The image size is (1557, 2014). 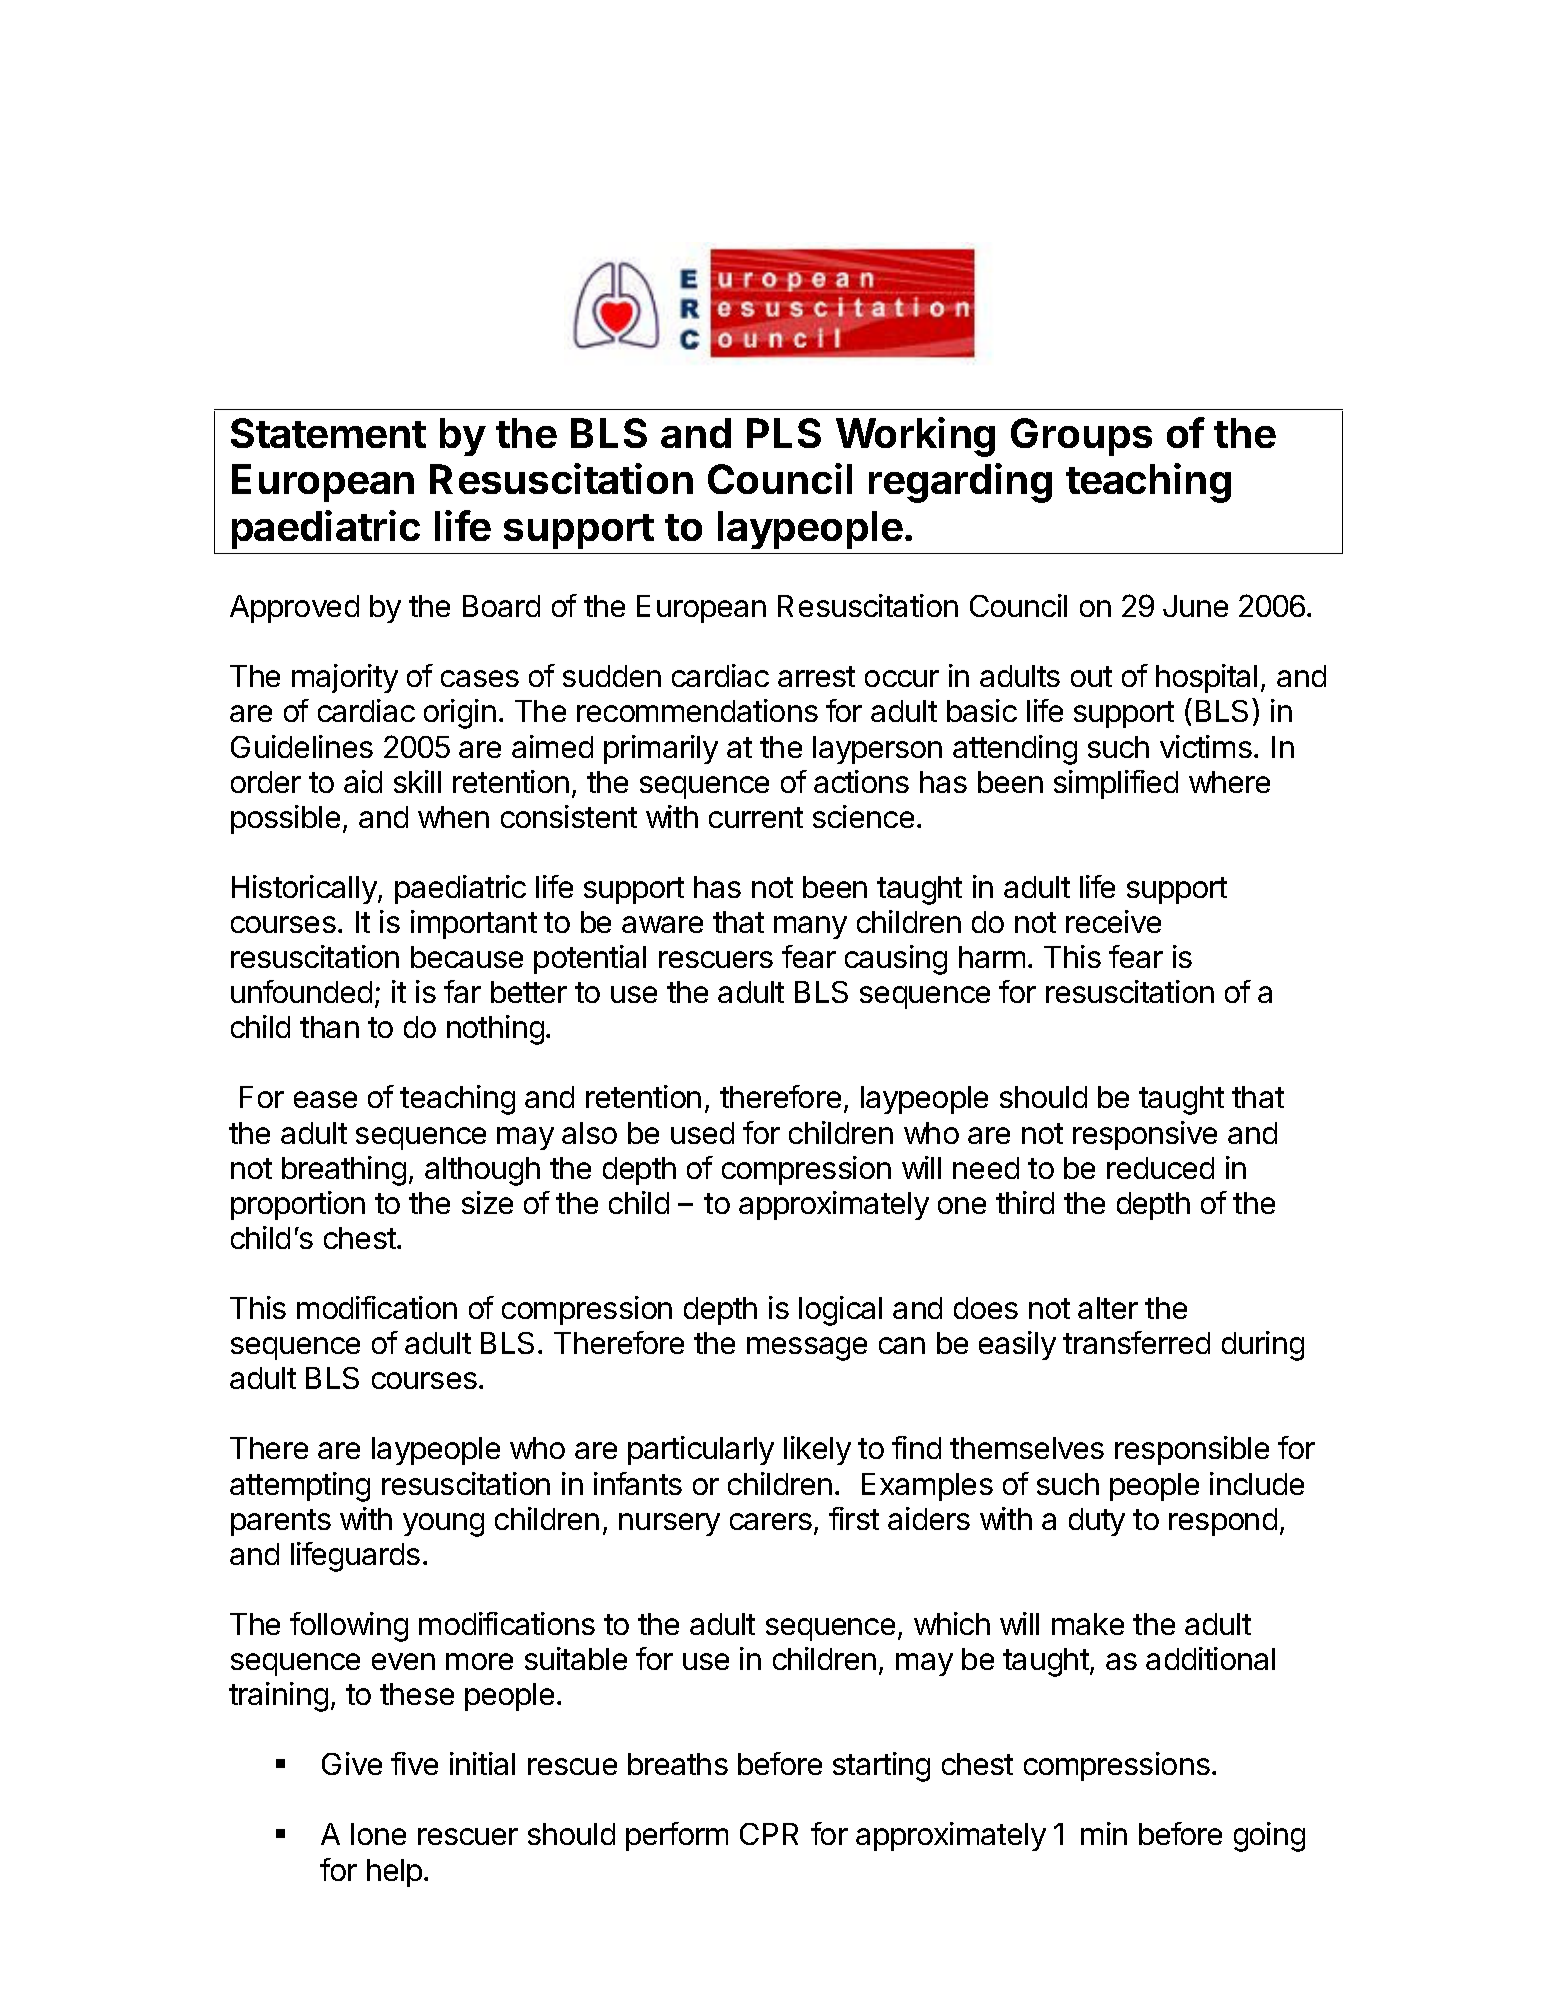 What do you see at coordinates (784, 433) in the document?
I see `PLS` at bounding box center [784, 433].
